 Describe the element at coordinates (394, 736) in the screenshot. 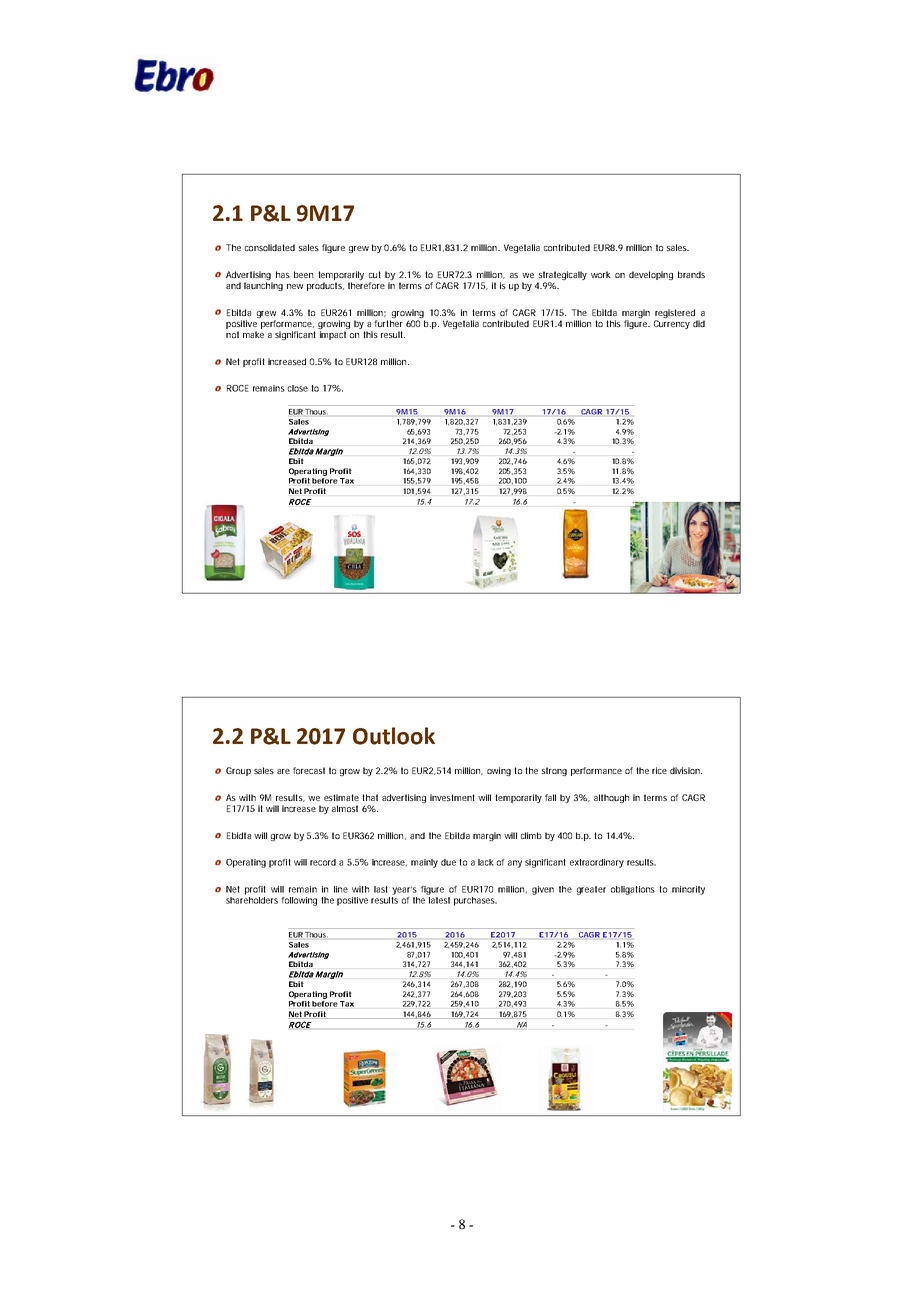

I see `Outlook` at that location.
